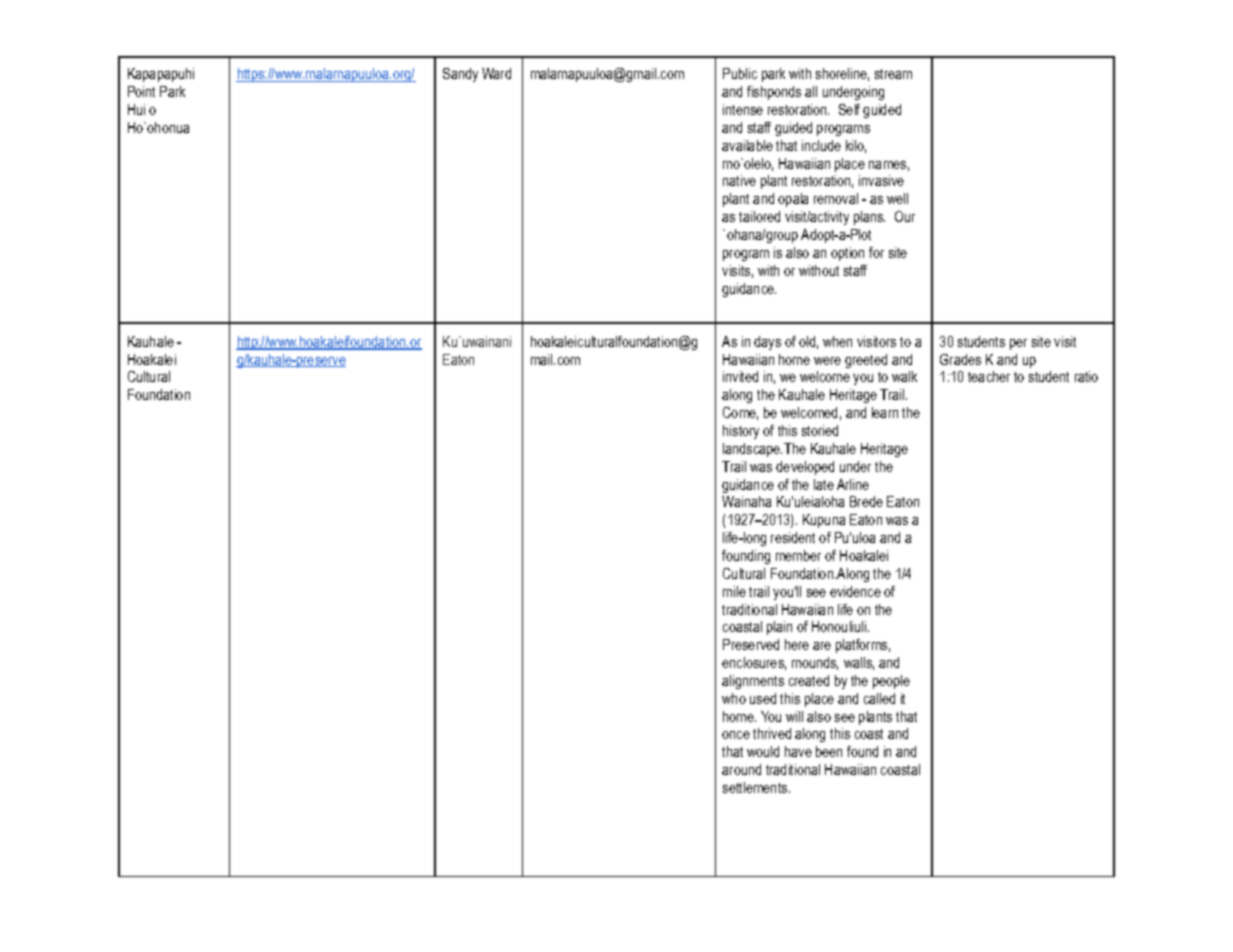 This document has height=952, width=1233. What do you see at coordinates (734, 591) in the document?
I see `mile` at bounding box center [734, 591].
